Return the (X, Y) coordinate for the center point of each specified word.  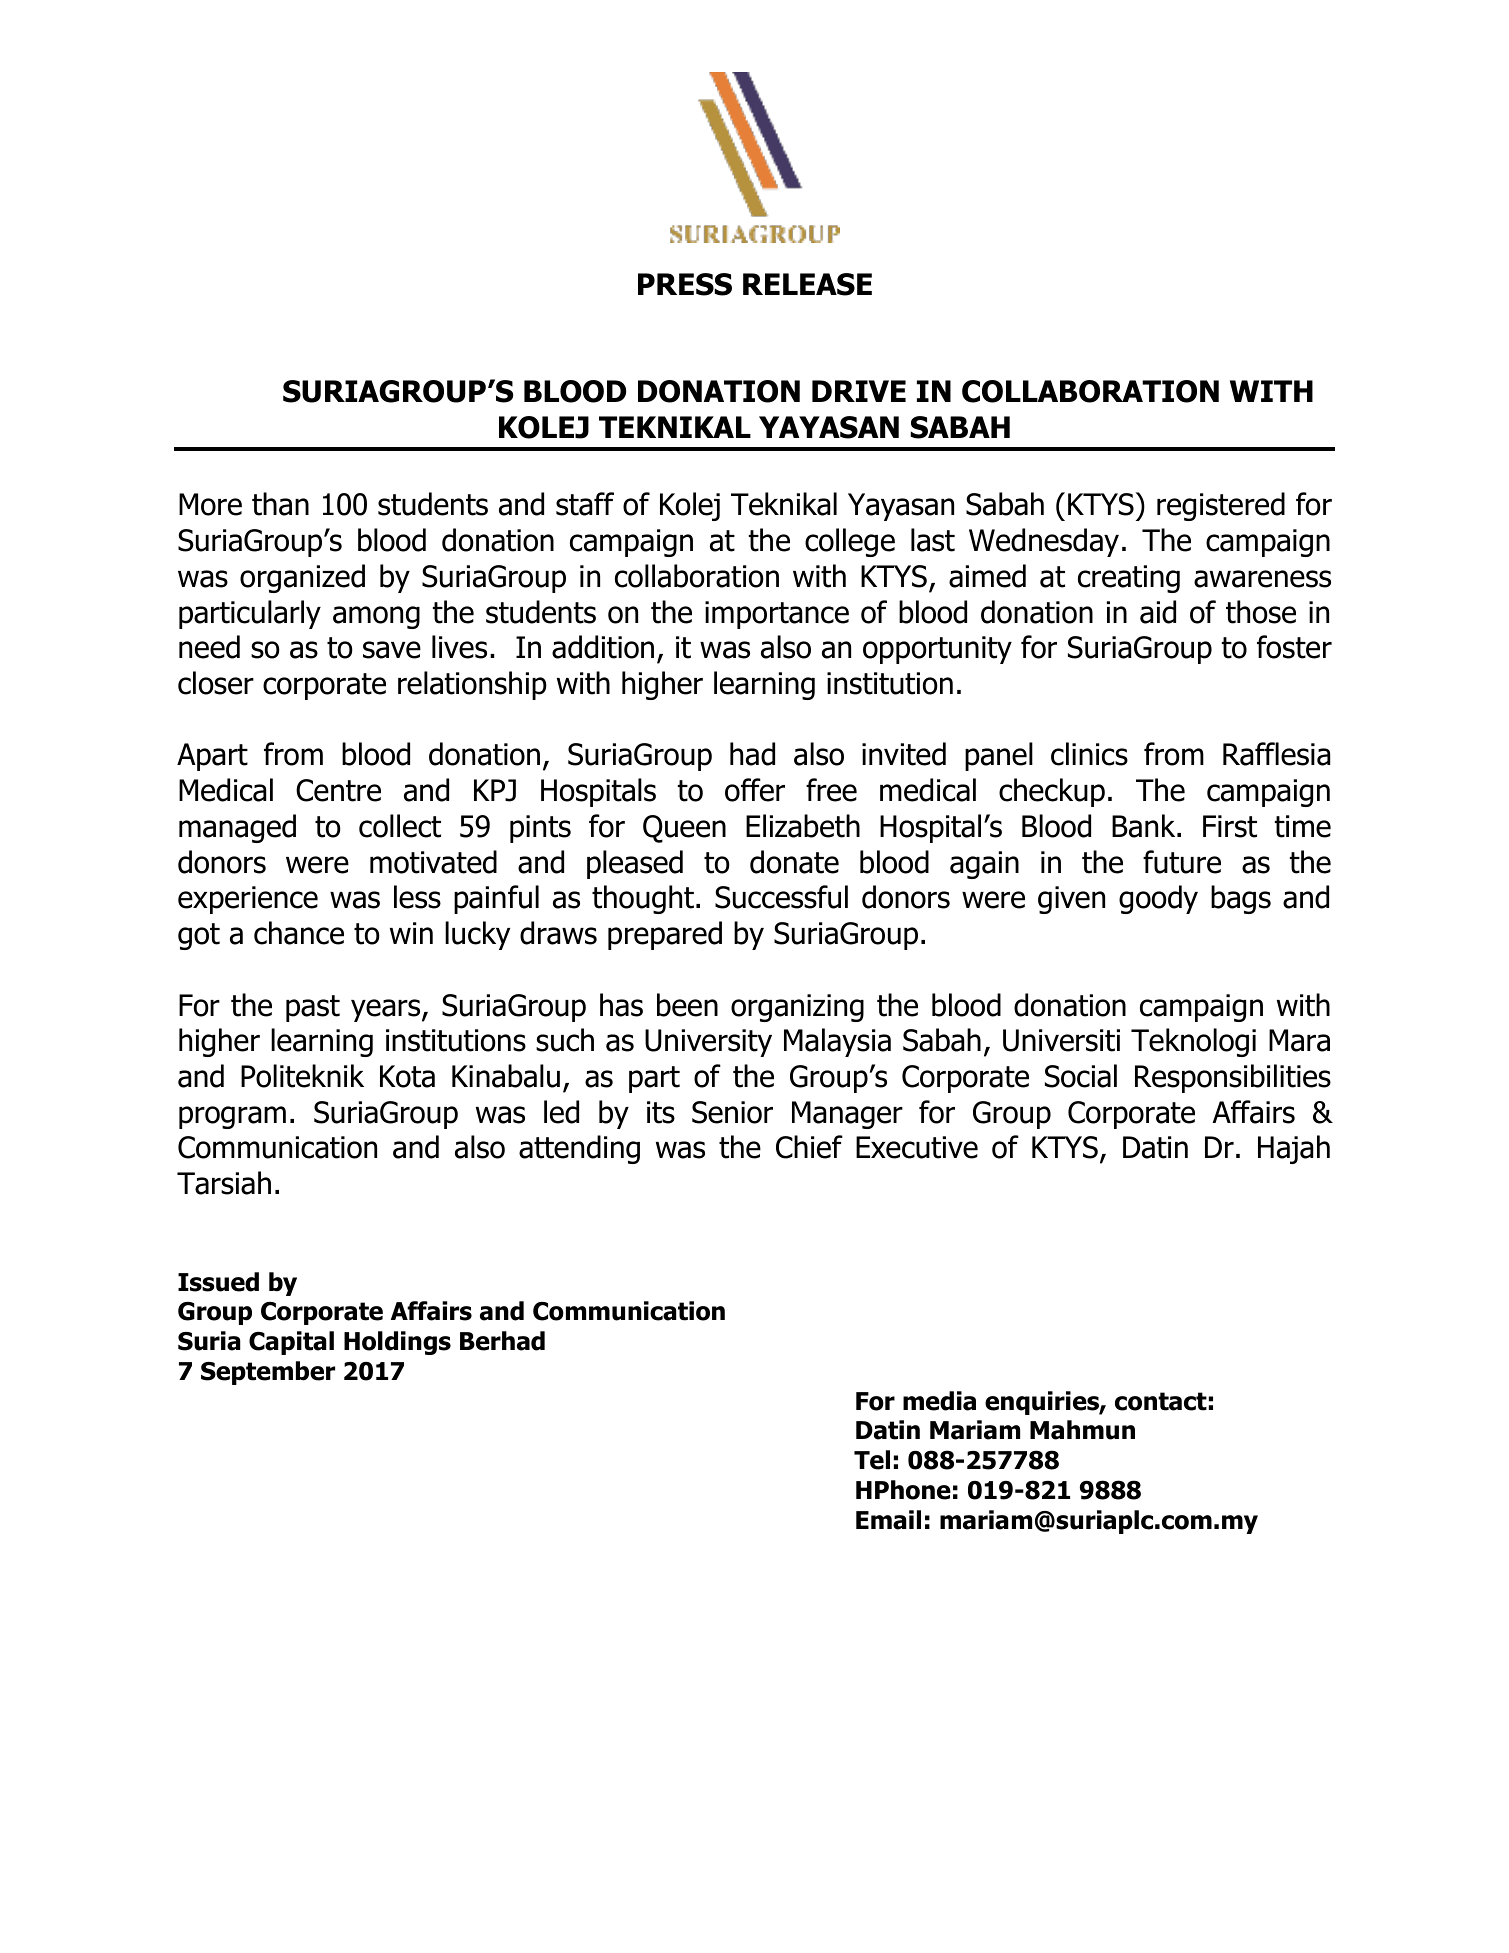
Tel (872, 1460)
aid (1158, 612)
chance (299, 933)
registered (1221, 506)
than (280, 504)
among (376, 617)
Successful (781, 897)
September (268, 1373)
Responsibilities (1233, 1078)
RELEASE (807, 284)
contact (1161, 1401)
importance (777, 615)
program (232, 1117)
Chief (809, 1147)
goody (1158, 899)
